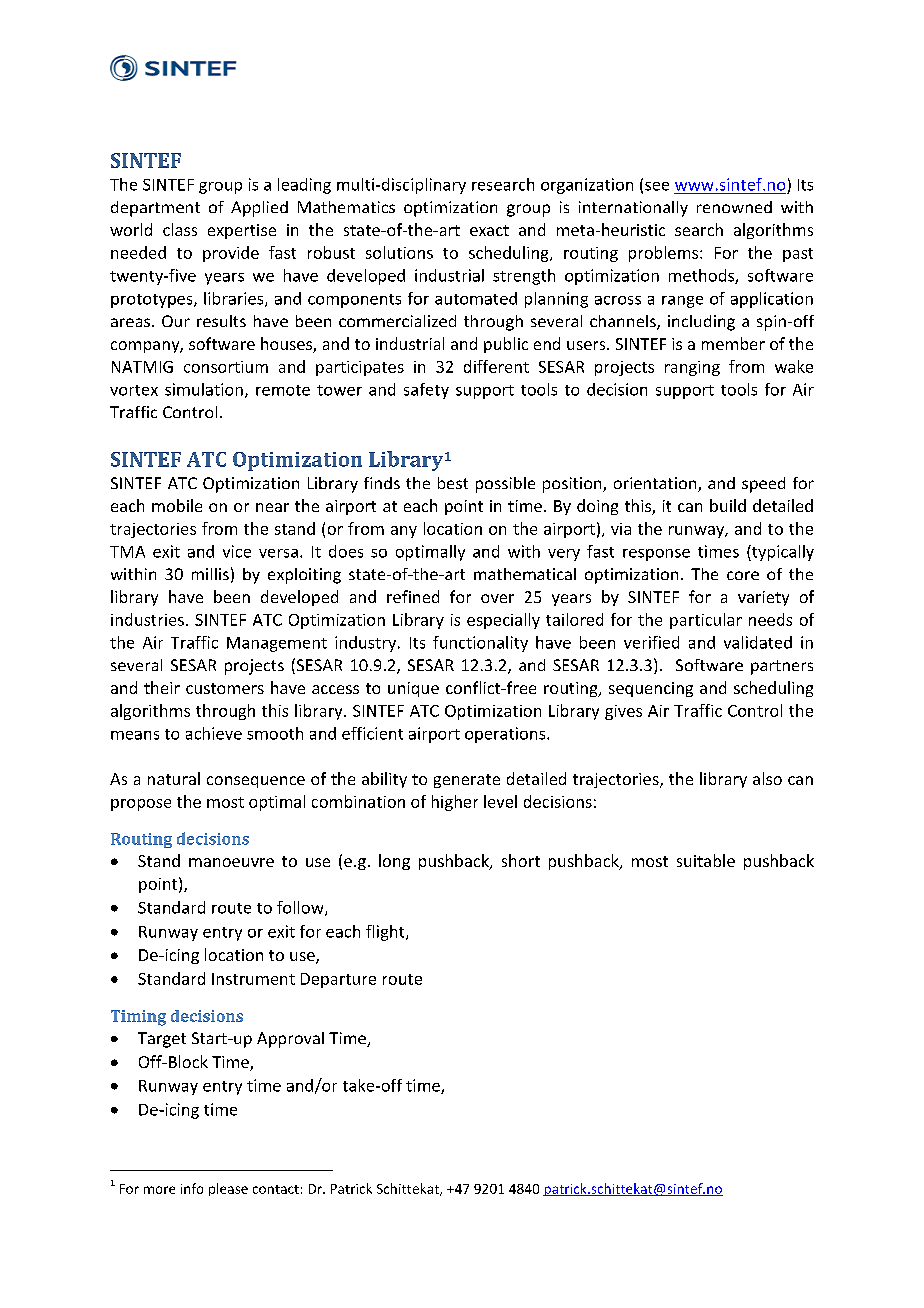 The image size is (924, 1308). I want to click on info, so click(192, 1188).
